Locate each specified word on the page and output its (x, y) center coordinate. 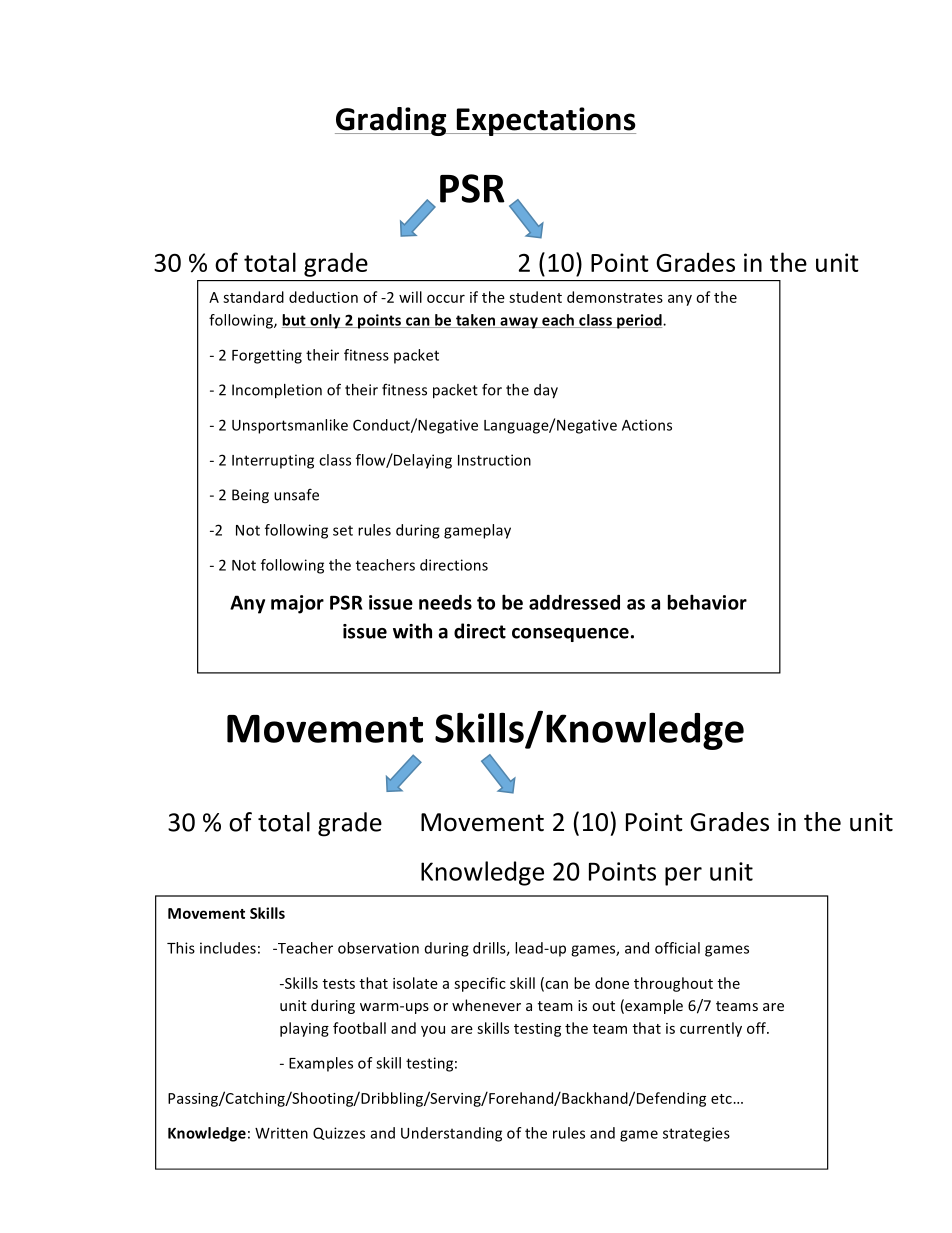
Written (281, 1133)
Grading (392, 121)
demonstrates (615, 297)
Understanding (451, 1134)
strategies (696, 1134)
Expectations (545, 121)
